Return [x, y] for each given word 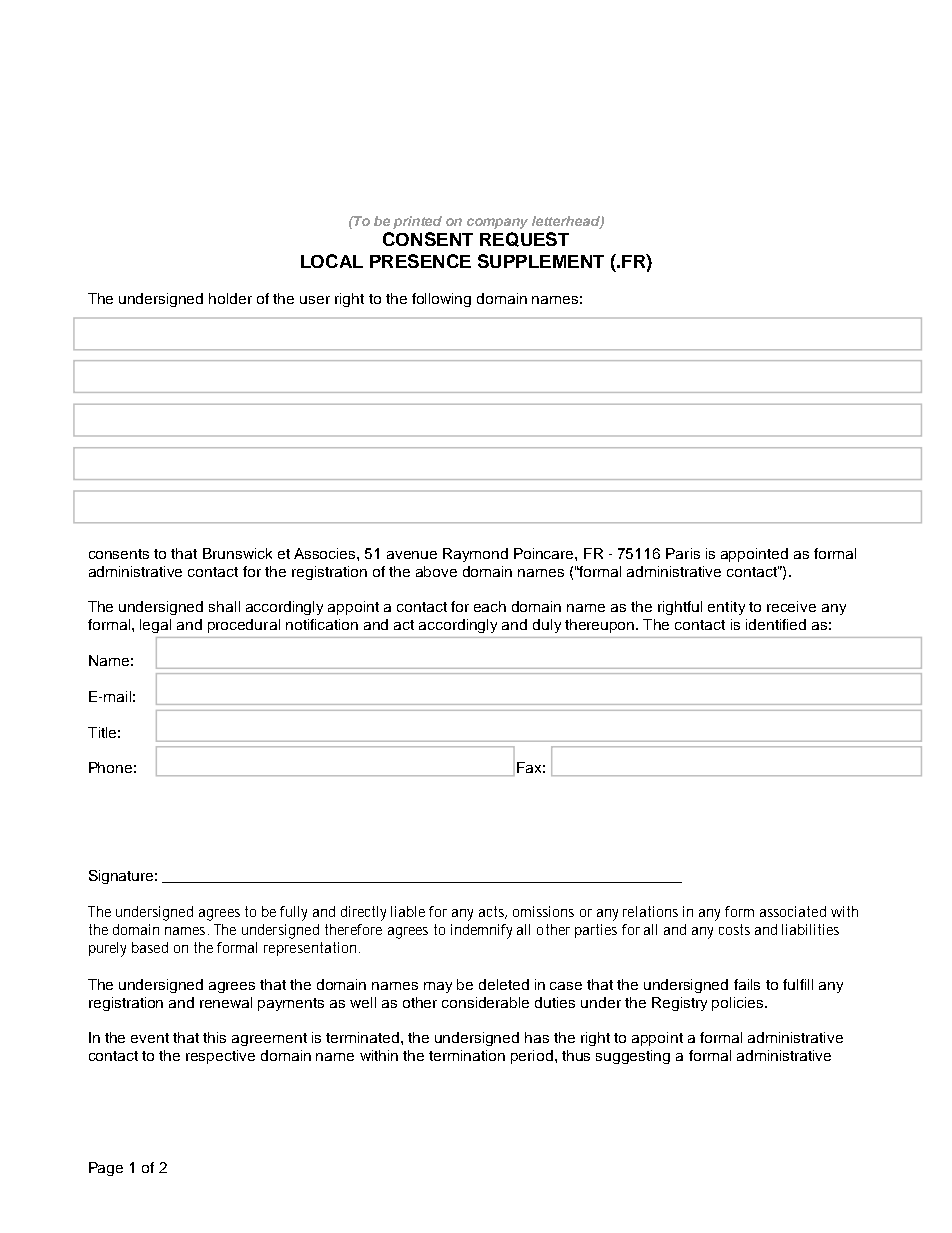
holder [230, 298]
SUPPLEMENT [541, 261]
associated [793, 911]
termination [467, 1055]
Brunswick [237, 553]
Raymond [475, 555]
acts [493, 912]
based [150, 947]
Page [106, 1169]
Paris [683, 553]
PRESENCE [420, 261]
